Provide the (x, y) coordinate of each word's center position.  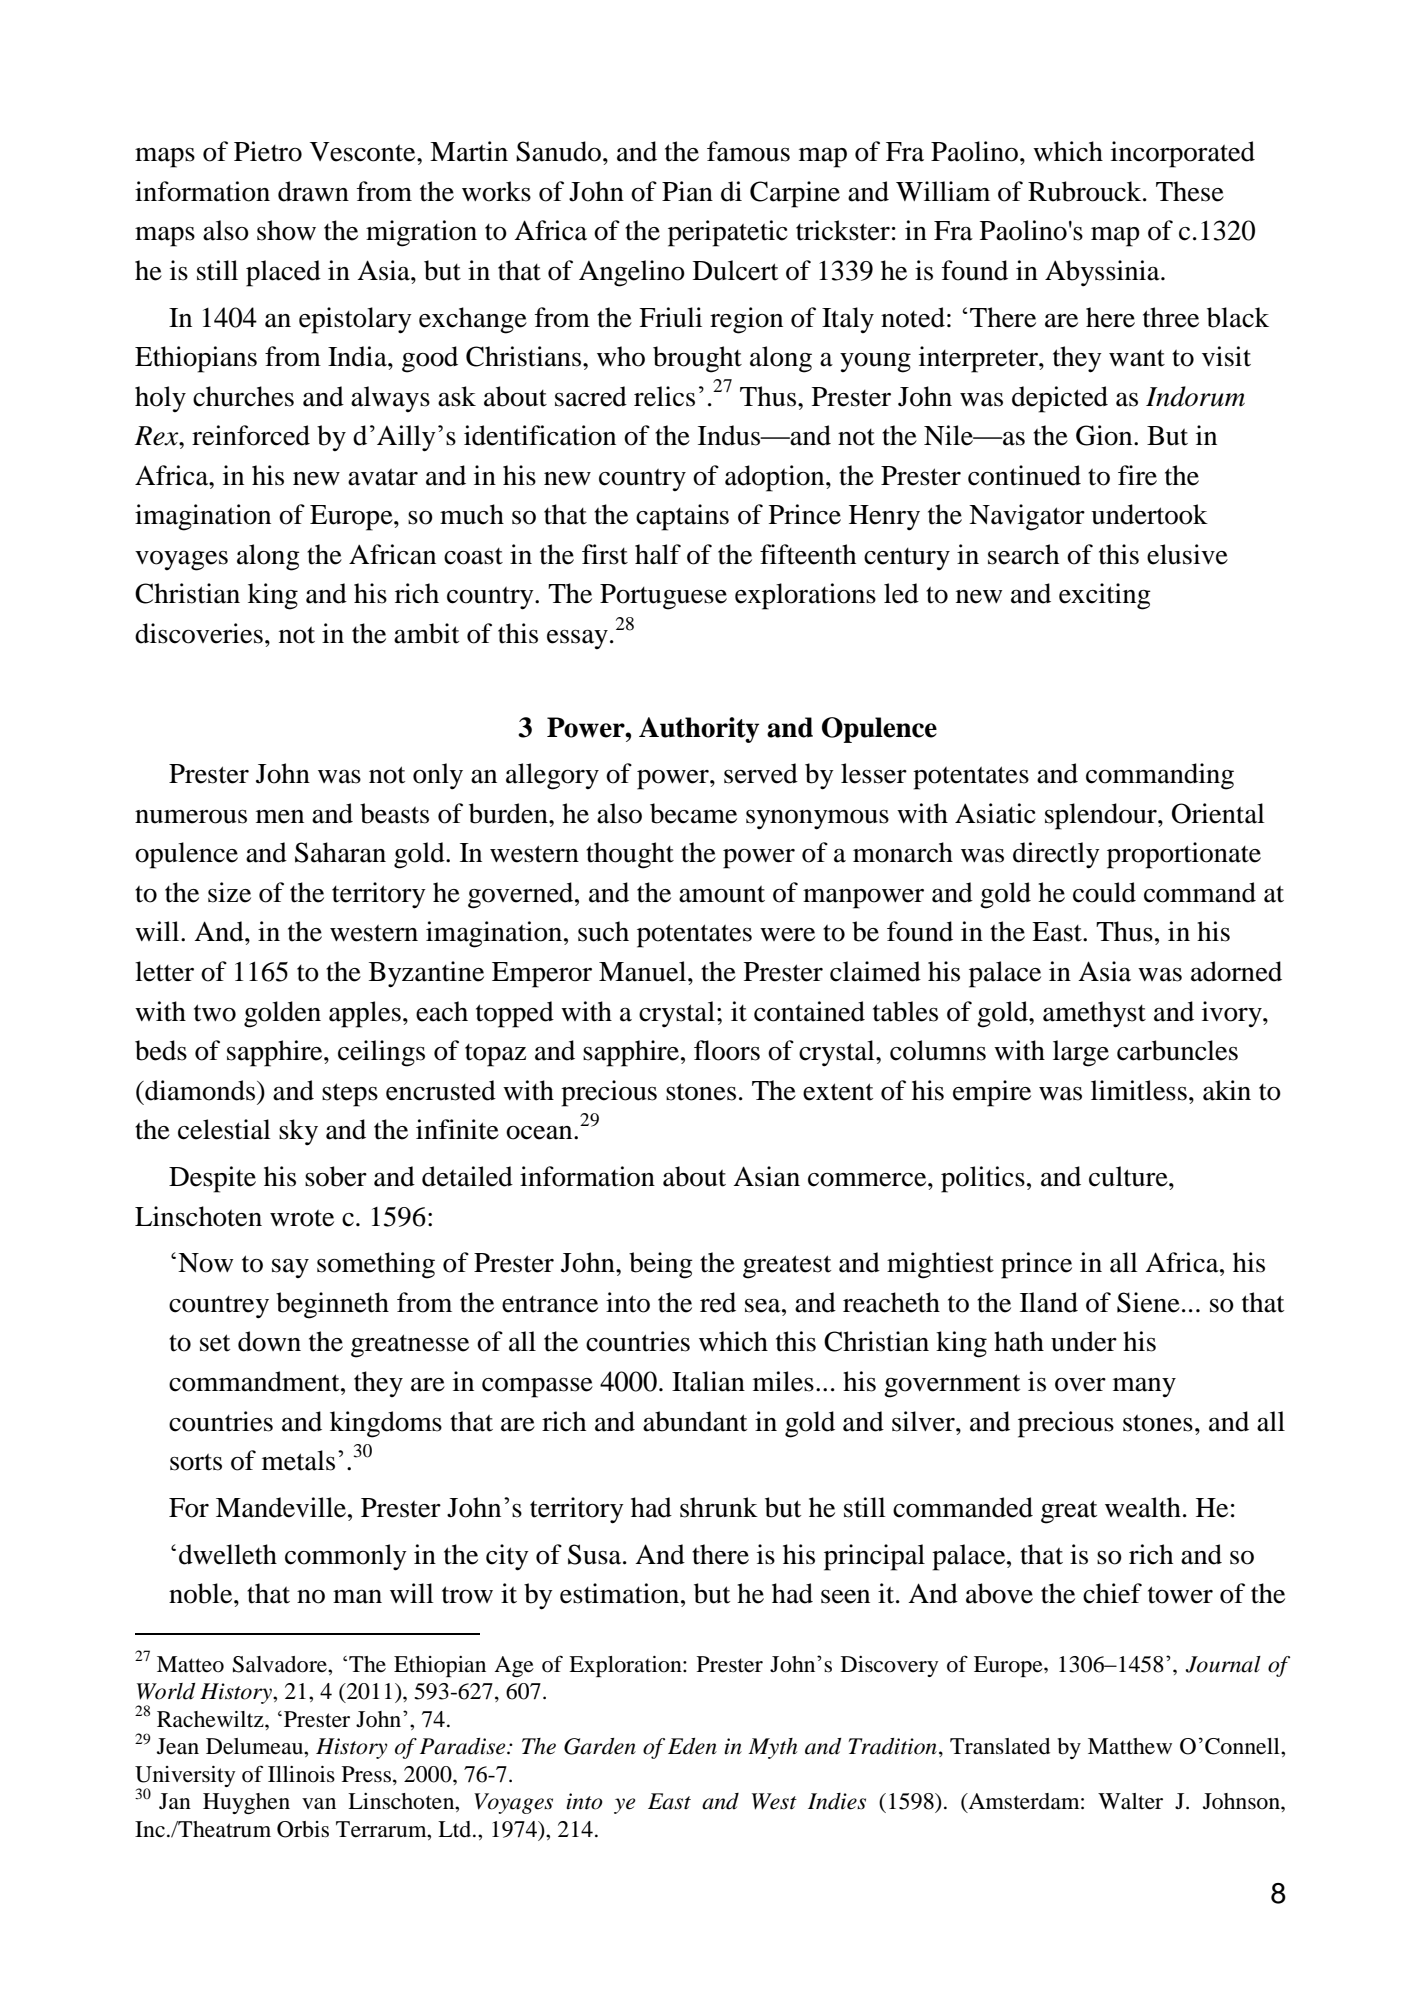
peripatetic (728, 233)
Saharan (340, 852)
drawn (313, 191)
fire (1137, 475)
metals (298, 1460)
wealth (1143, 1507)
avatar (383, 477)
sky (298, 1132)
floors (727, 1050)
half (658, 554)
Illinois (301, 1774)
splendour (1102, 816)
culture (1129, 1176)
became (693, 813)
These (1190, 191)
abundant (695, 1421)
